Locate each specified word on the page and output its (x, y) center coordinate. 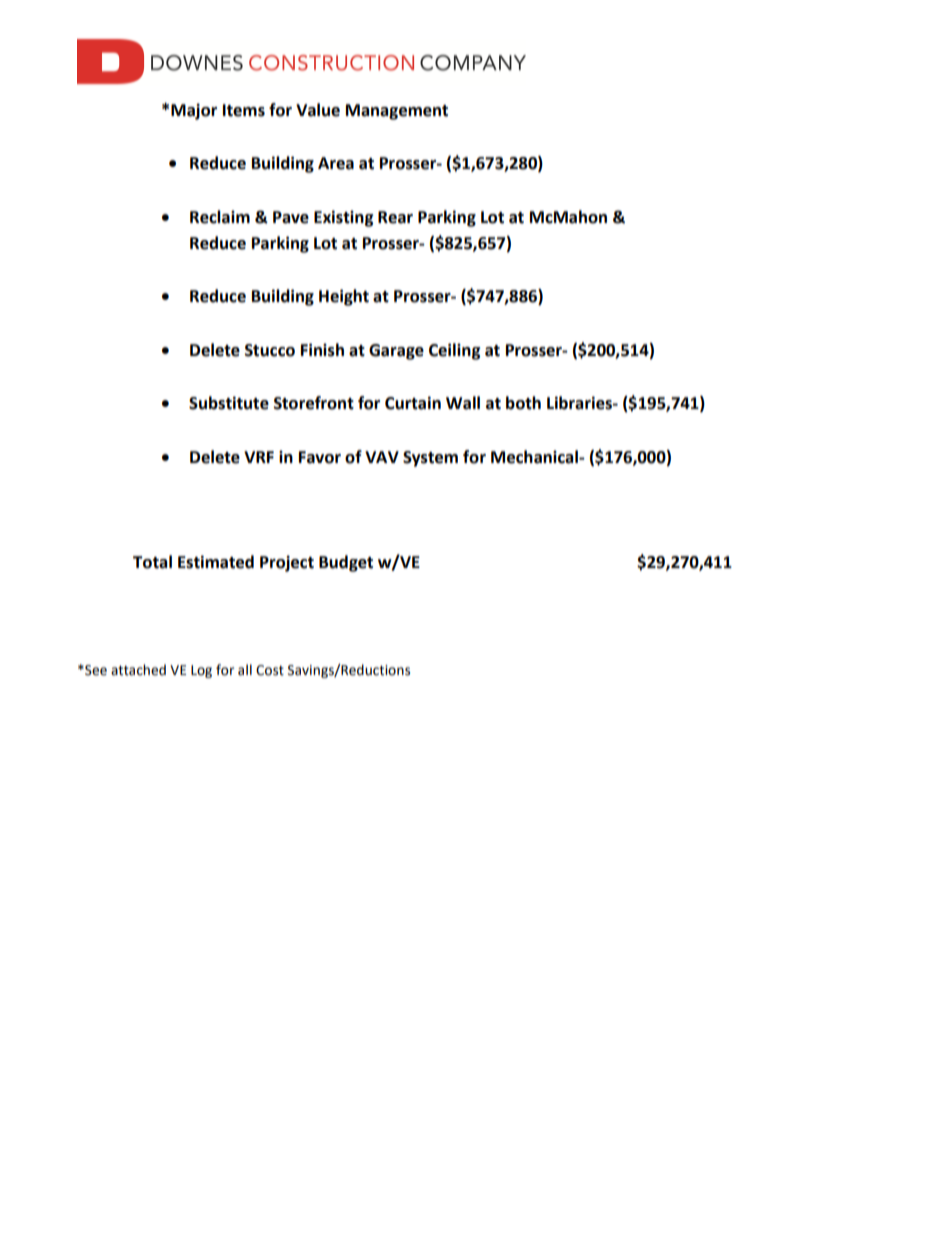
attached (138, 670)
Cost (270, 670)
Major (194, 111)
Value (318, 110)
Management (397, 112)
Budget (346, 563)
